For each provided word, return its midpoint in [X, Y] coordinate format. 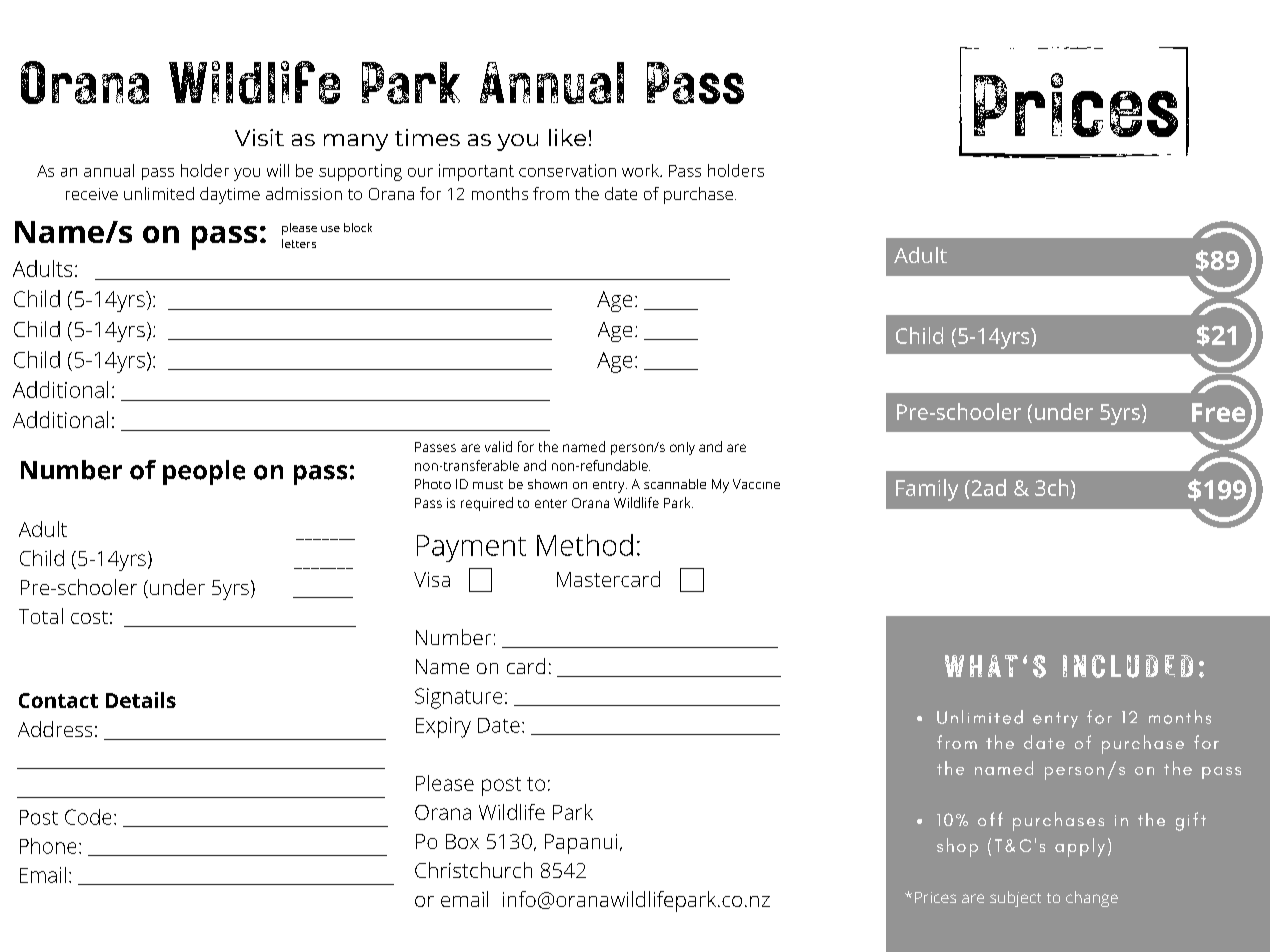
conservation [567, 170]
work [641, 170]
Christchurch [473, 870]
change [1092, 899]
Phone [48, 846]
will [278, 170]
